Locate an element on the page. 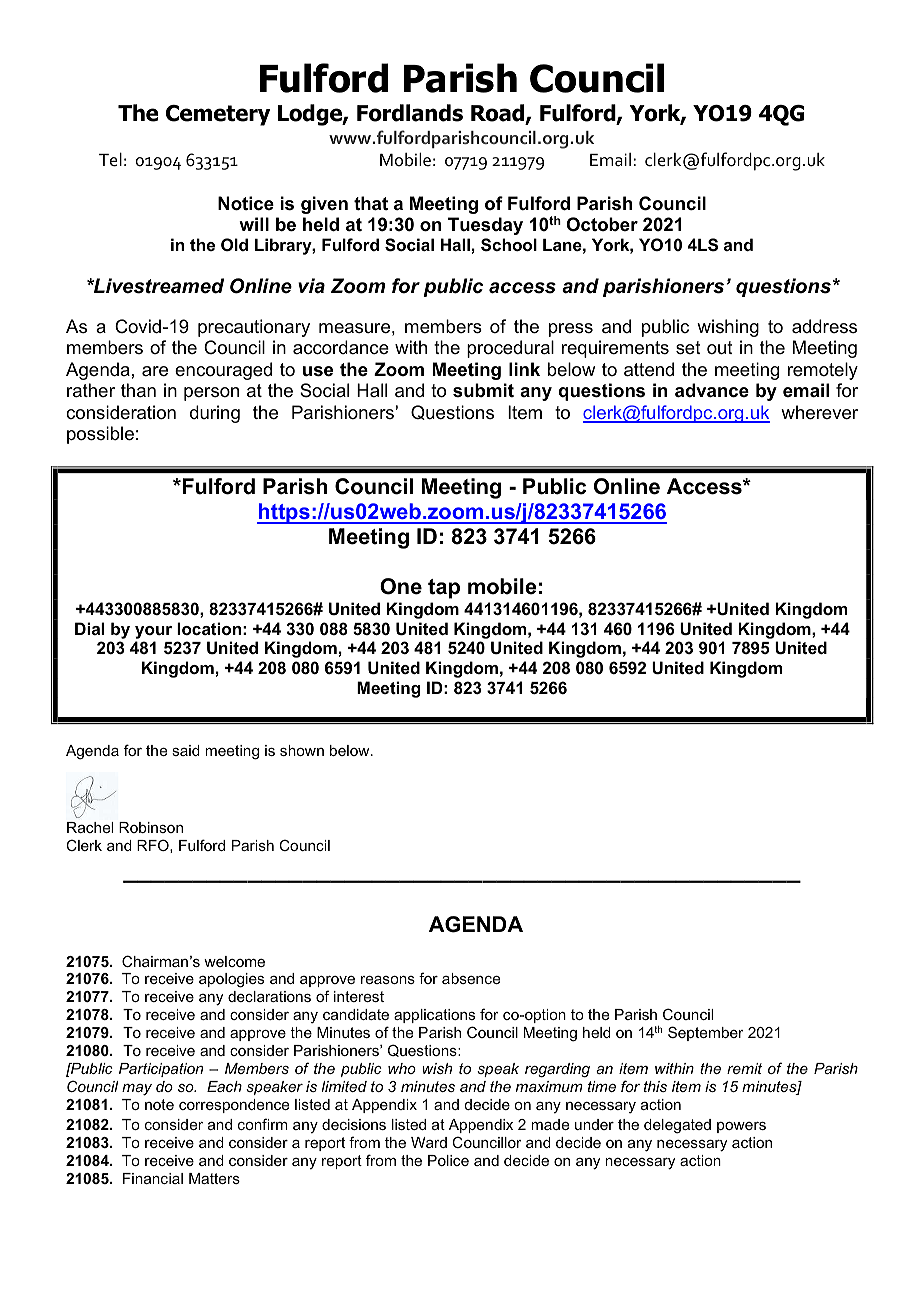 The width and height of the document is (924, 1308). Robinson is located at coordinates (151, 827).
